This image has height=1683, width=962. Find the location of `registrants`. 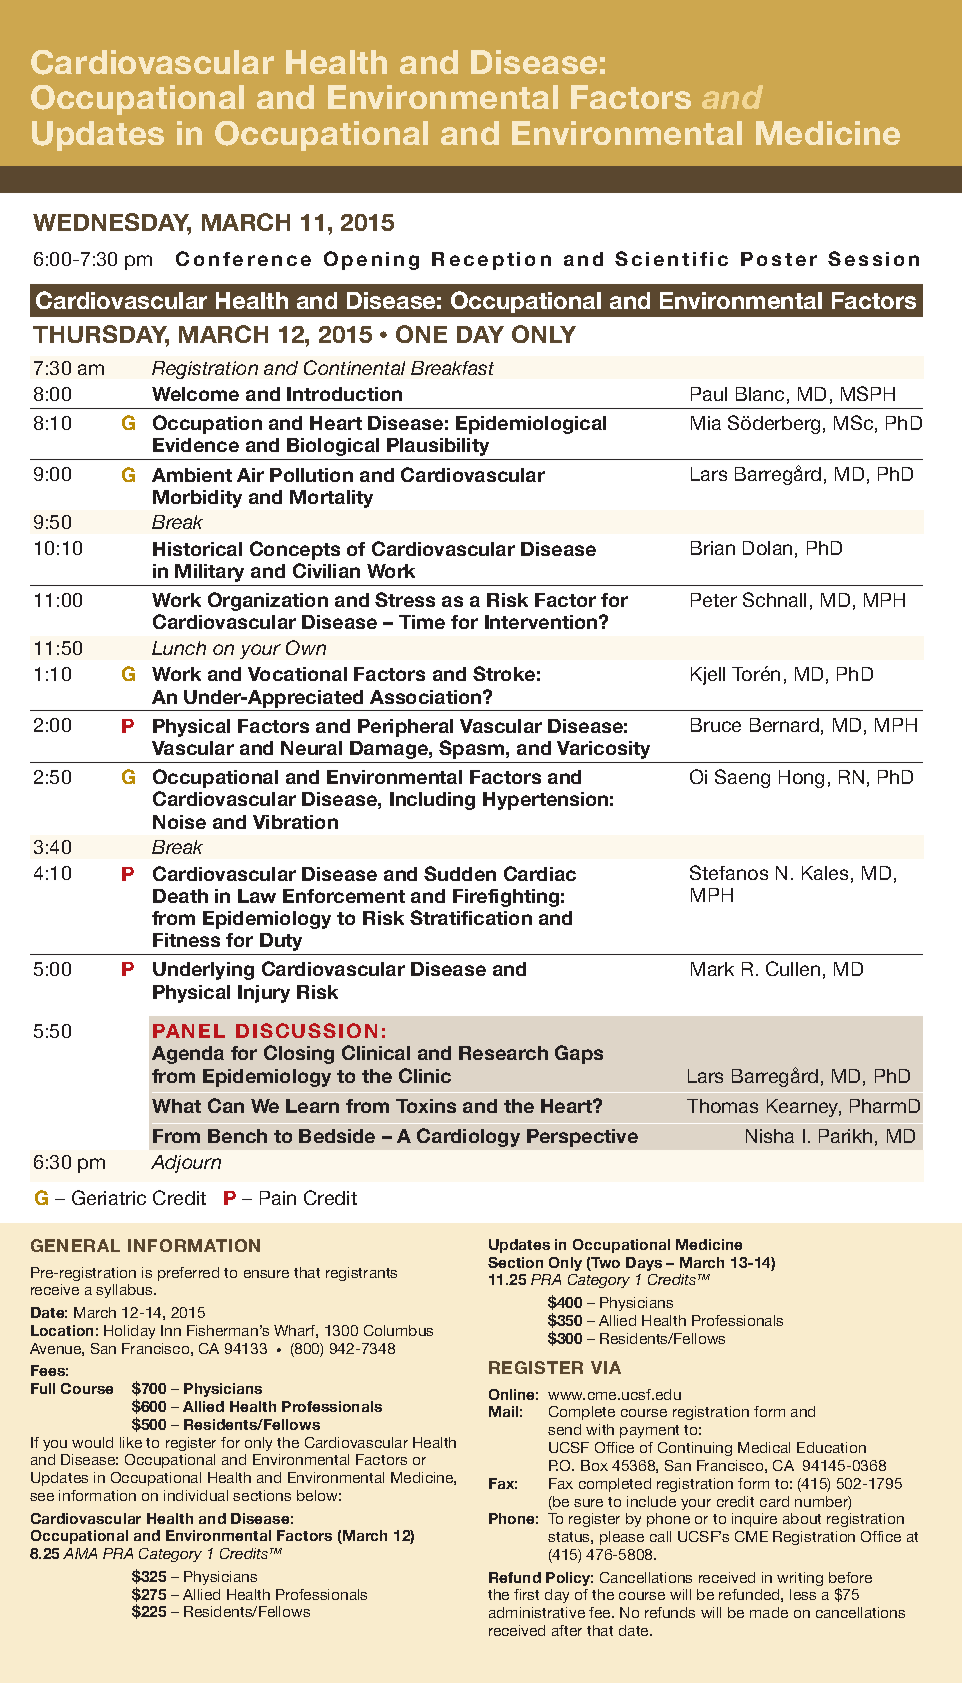

registrants is located at coordinates (361, 1274).
